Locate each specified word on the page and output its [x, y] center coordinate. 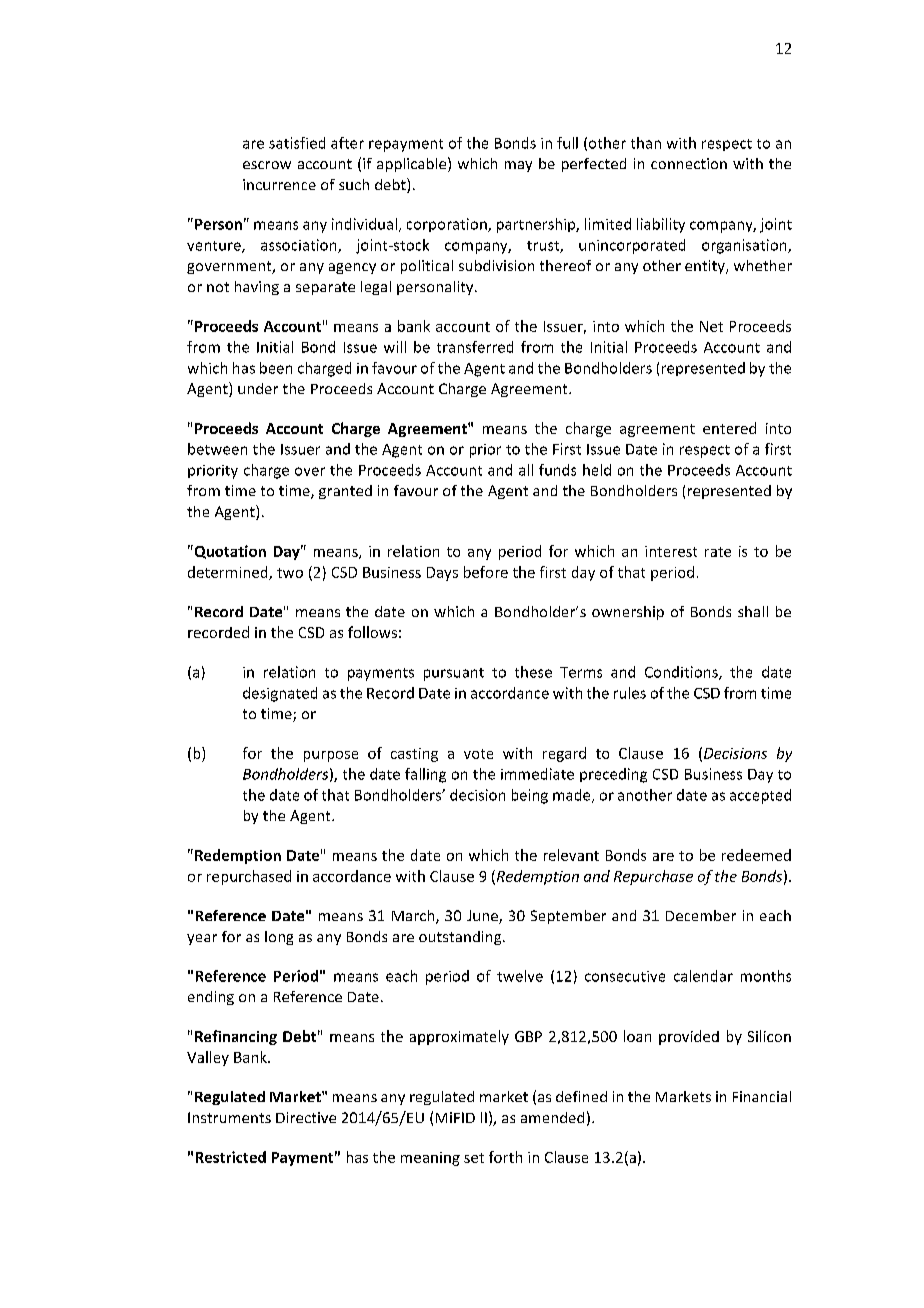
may [518, 166]
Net [711, 326]
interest [671, 551]
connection [689, 163]
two [290, 573]
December [701, 915]
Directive [306, 1117]
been [276, 368]
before [486, 572]
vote [478, 754]
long [279, 938]
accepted [760, 796]
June [483, 917]
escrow [267, 165]
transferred [475, 347]
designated [280, 694]
